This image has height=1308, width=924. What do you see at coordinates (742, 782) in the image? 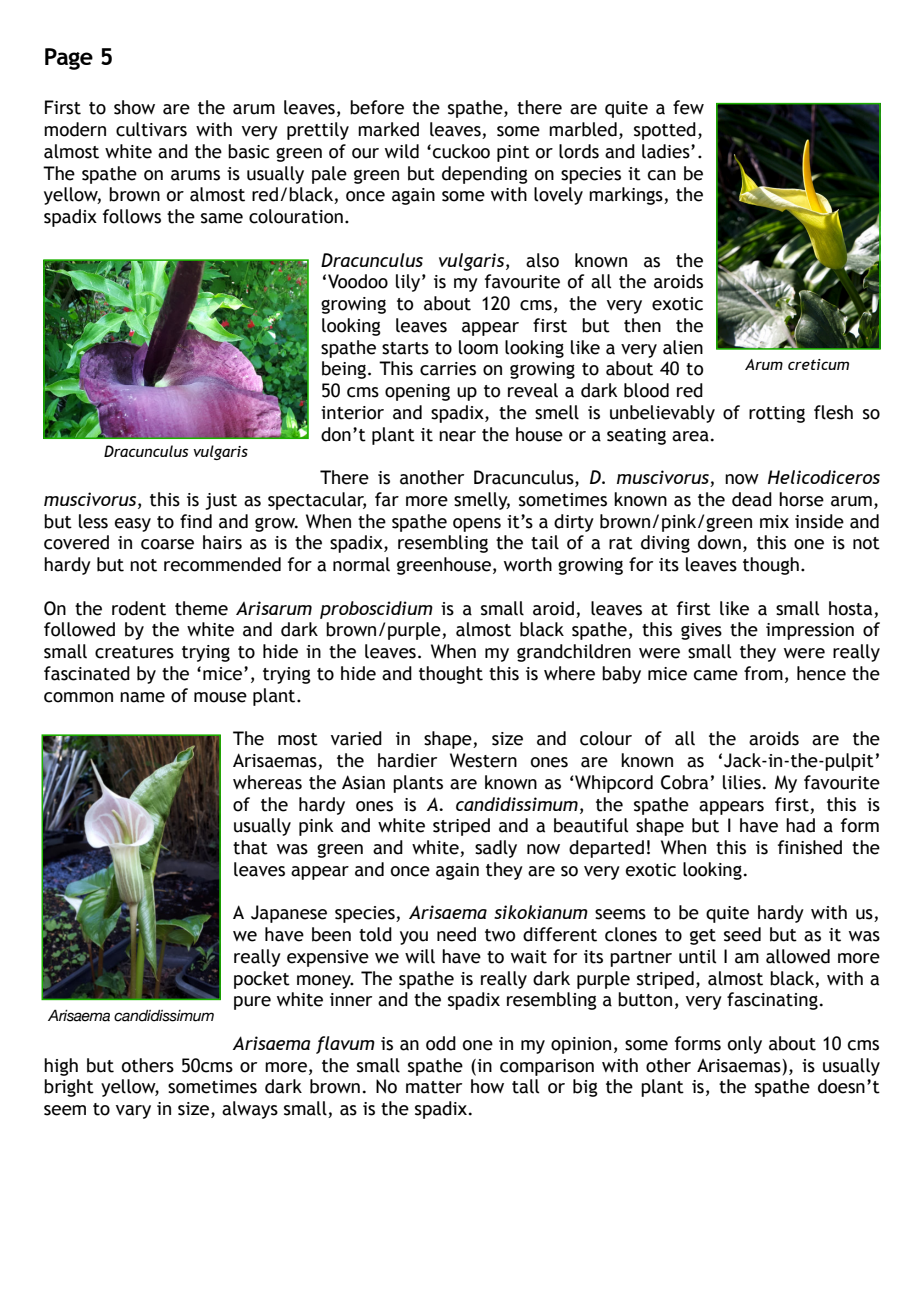
I see `lilies` at bounding box center [742, 782].
